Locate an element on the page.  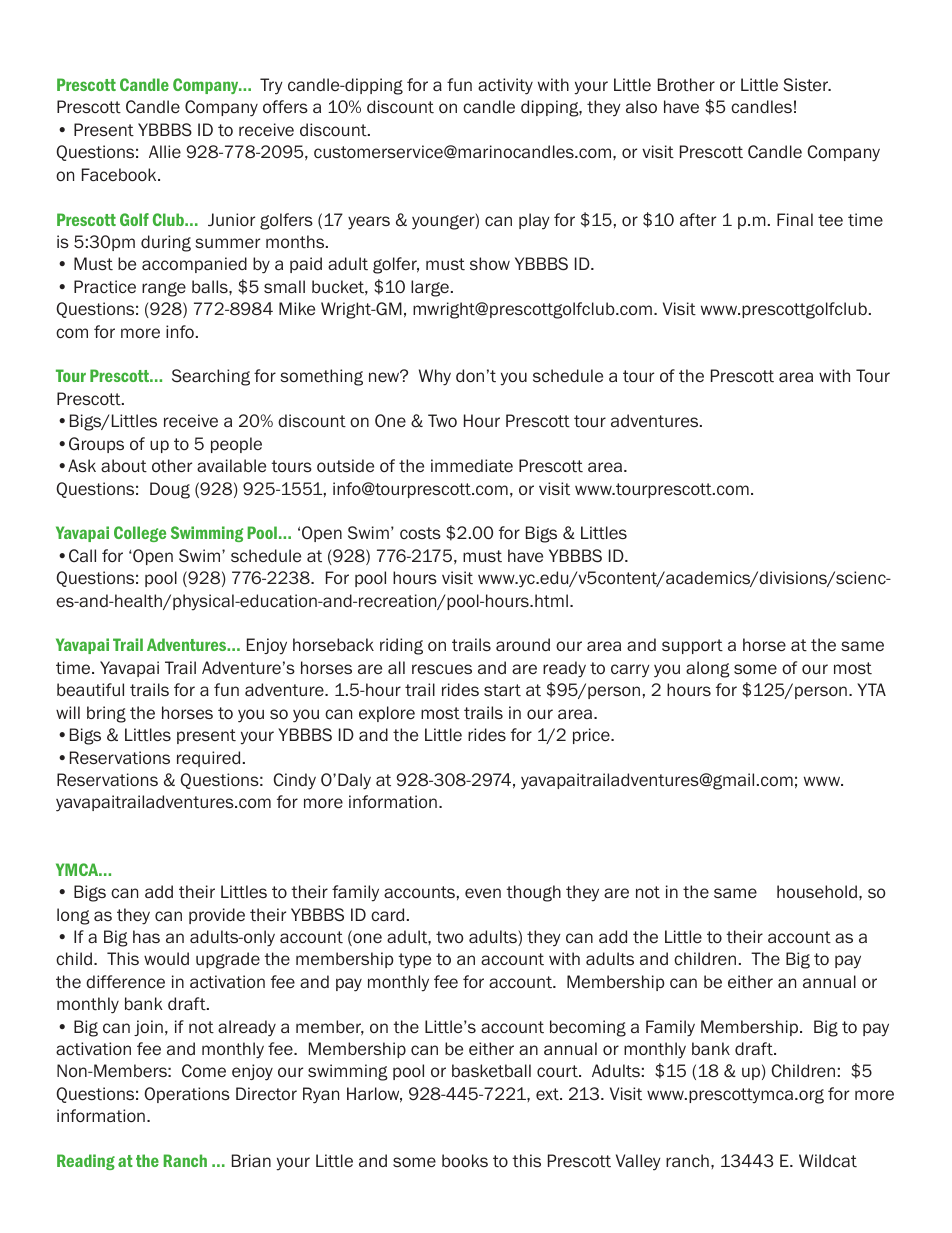
Operations is located at coordinates (187, 1095).
